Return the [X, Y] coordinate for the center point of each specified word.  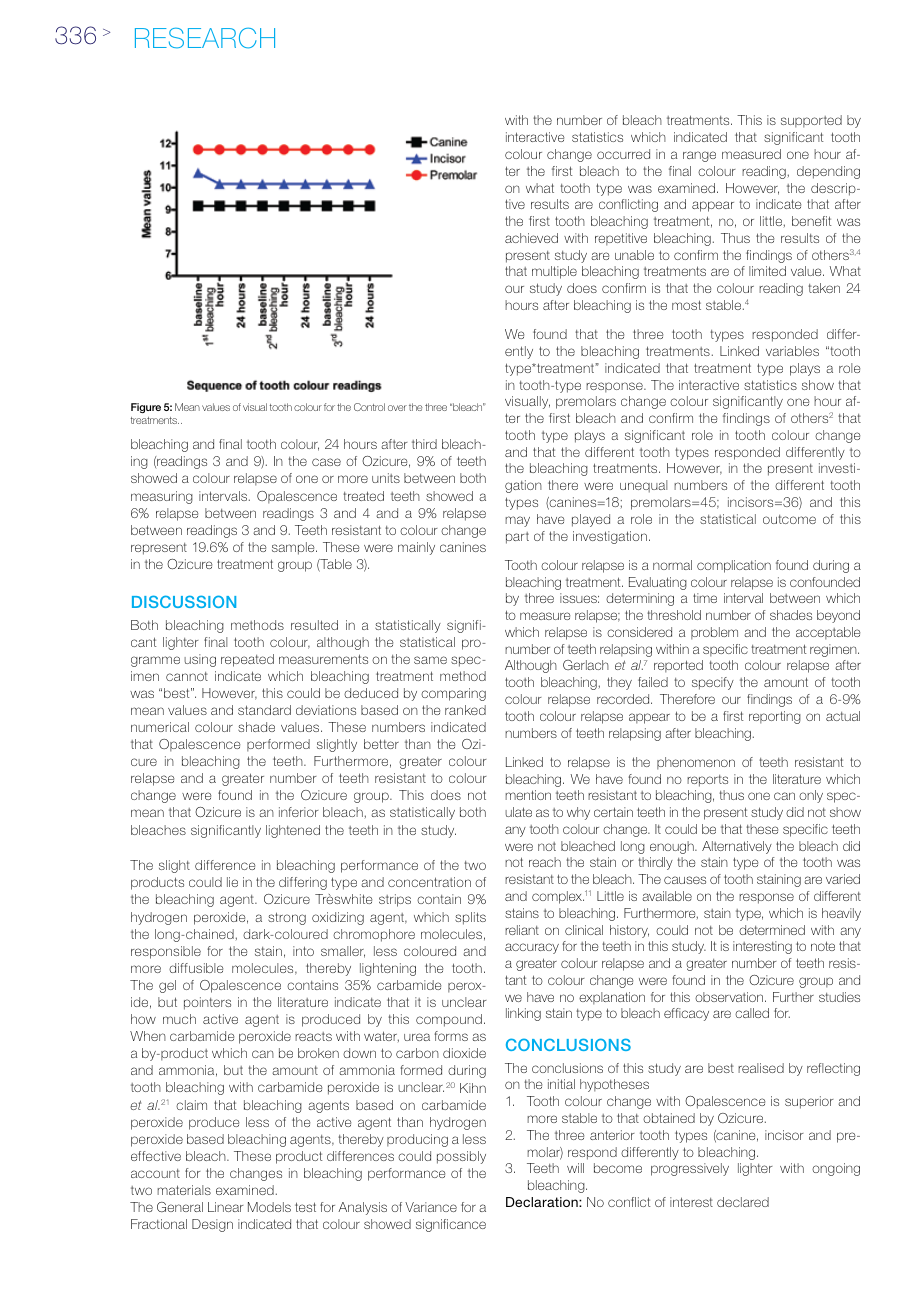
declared [743, 1202]
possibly [461, 1157]
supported [811, 121]
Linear [226, 1207]
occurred [623, 154]
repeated [247, 660]
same [430, 660]
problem [714, 633]
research [205, 38]
